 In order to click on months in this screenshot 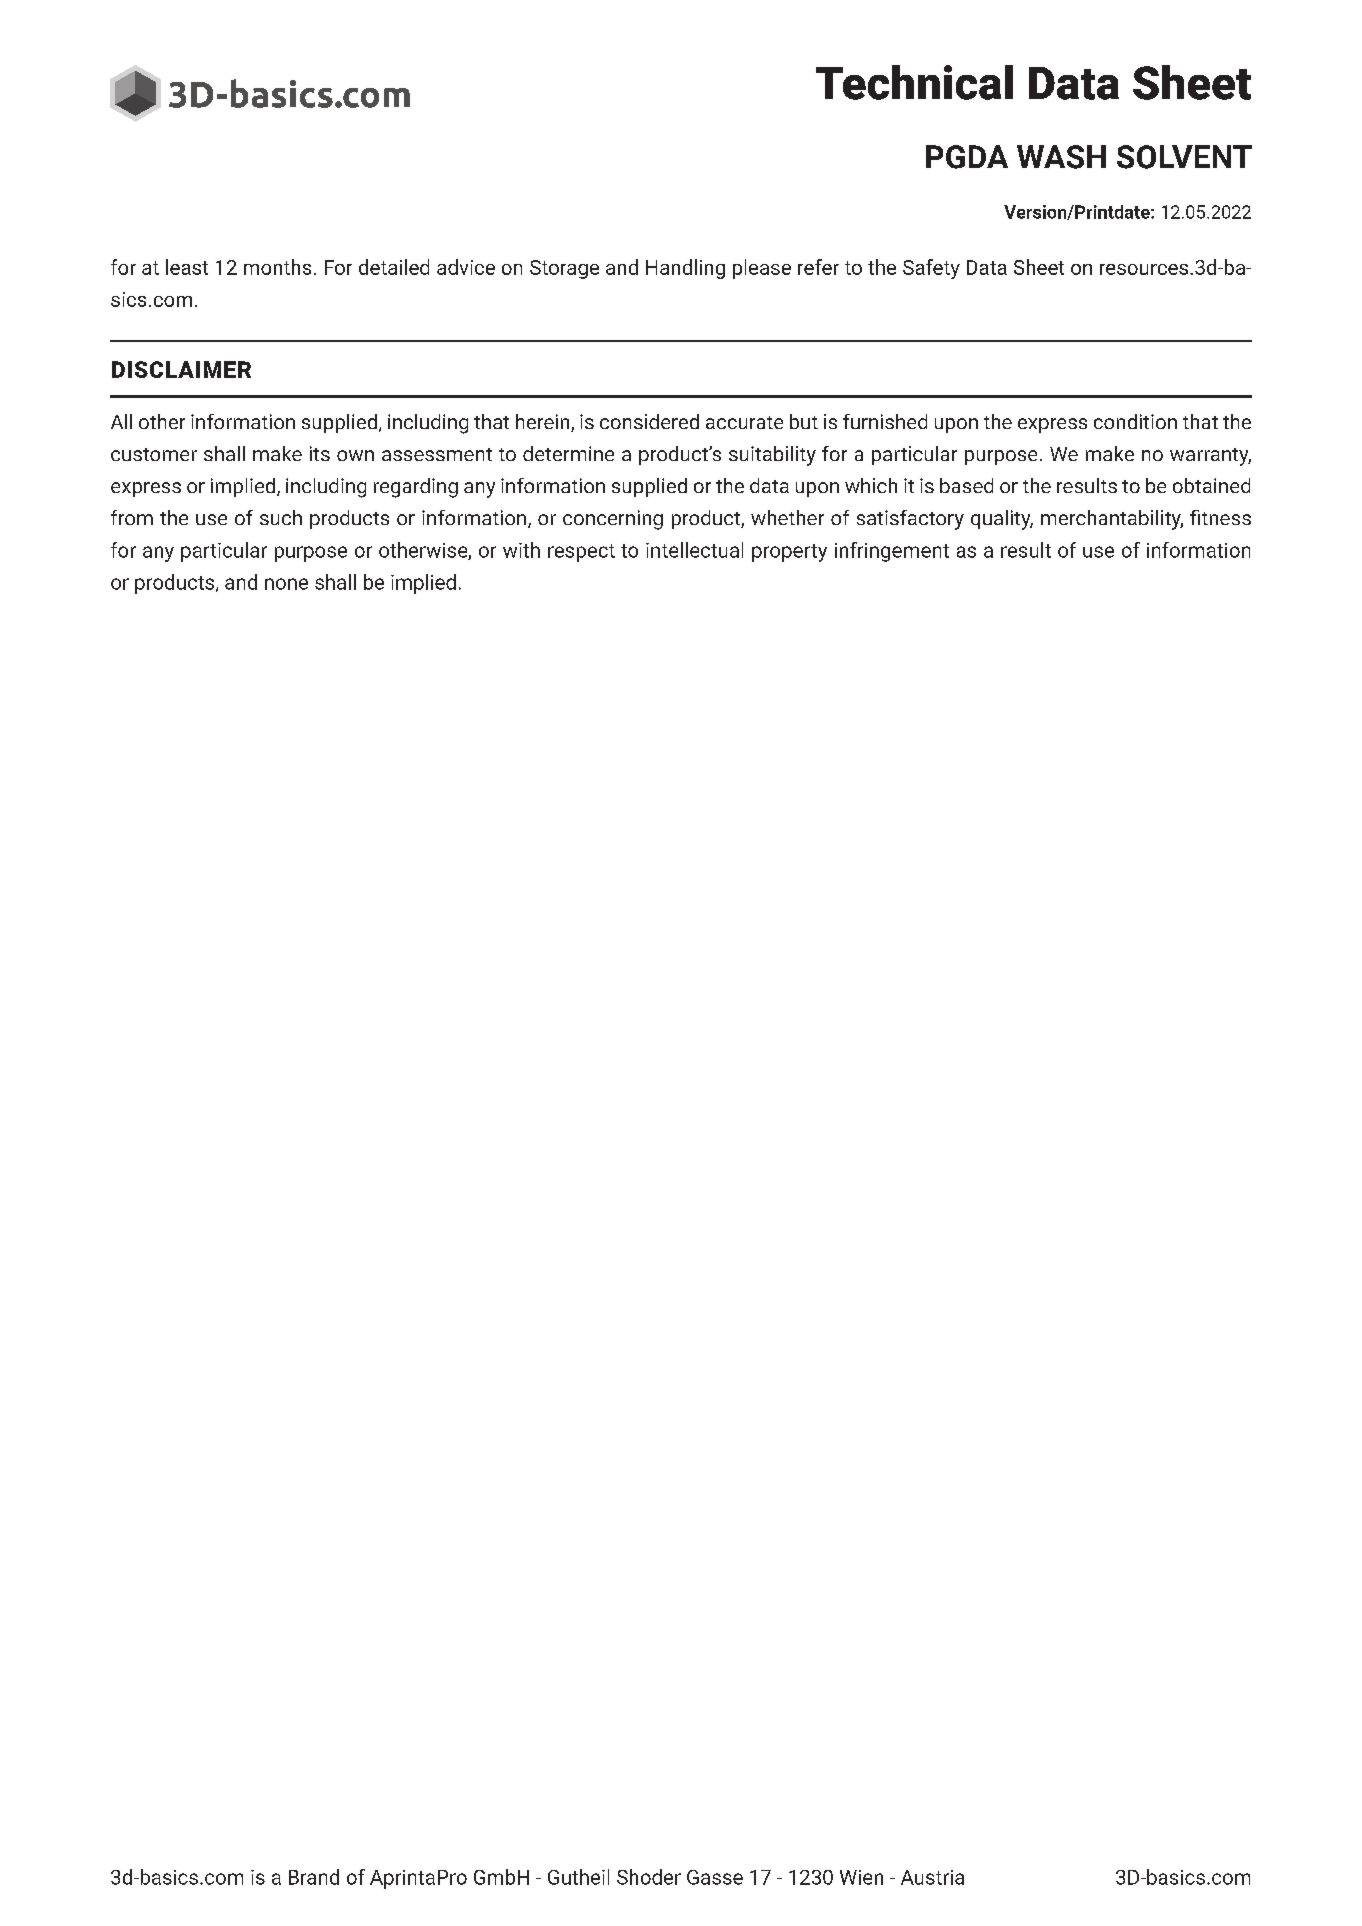, I will do `click(277, 267)`.
